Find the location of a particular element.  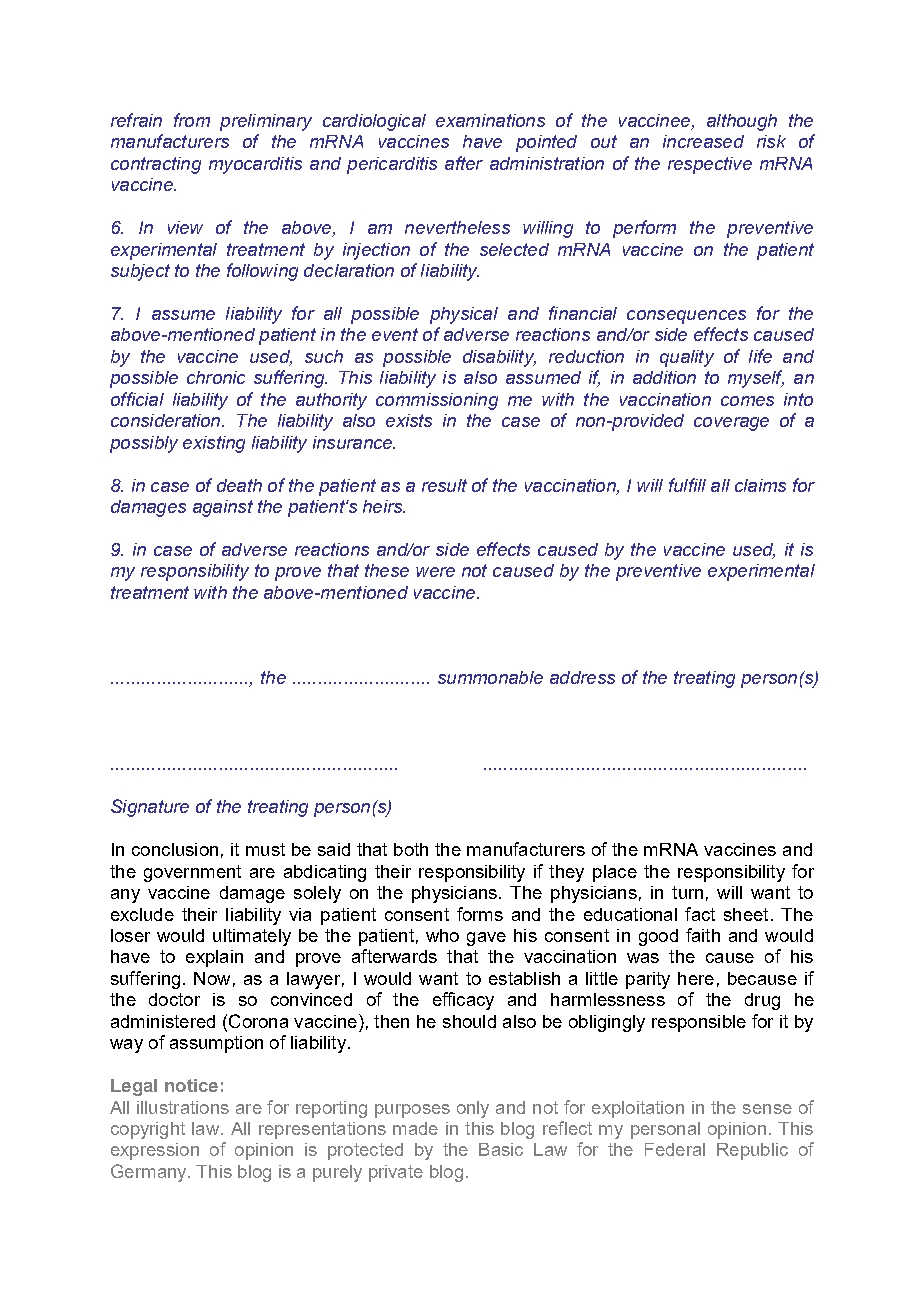

examinations is located at coordinates (490, 120).
